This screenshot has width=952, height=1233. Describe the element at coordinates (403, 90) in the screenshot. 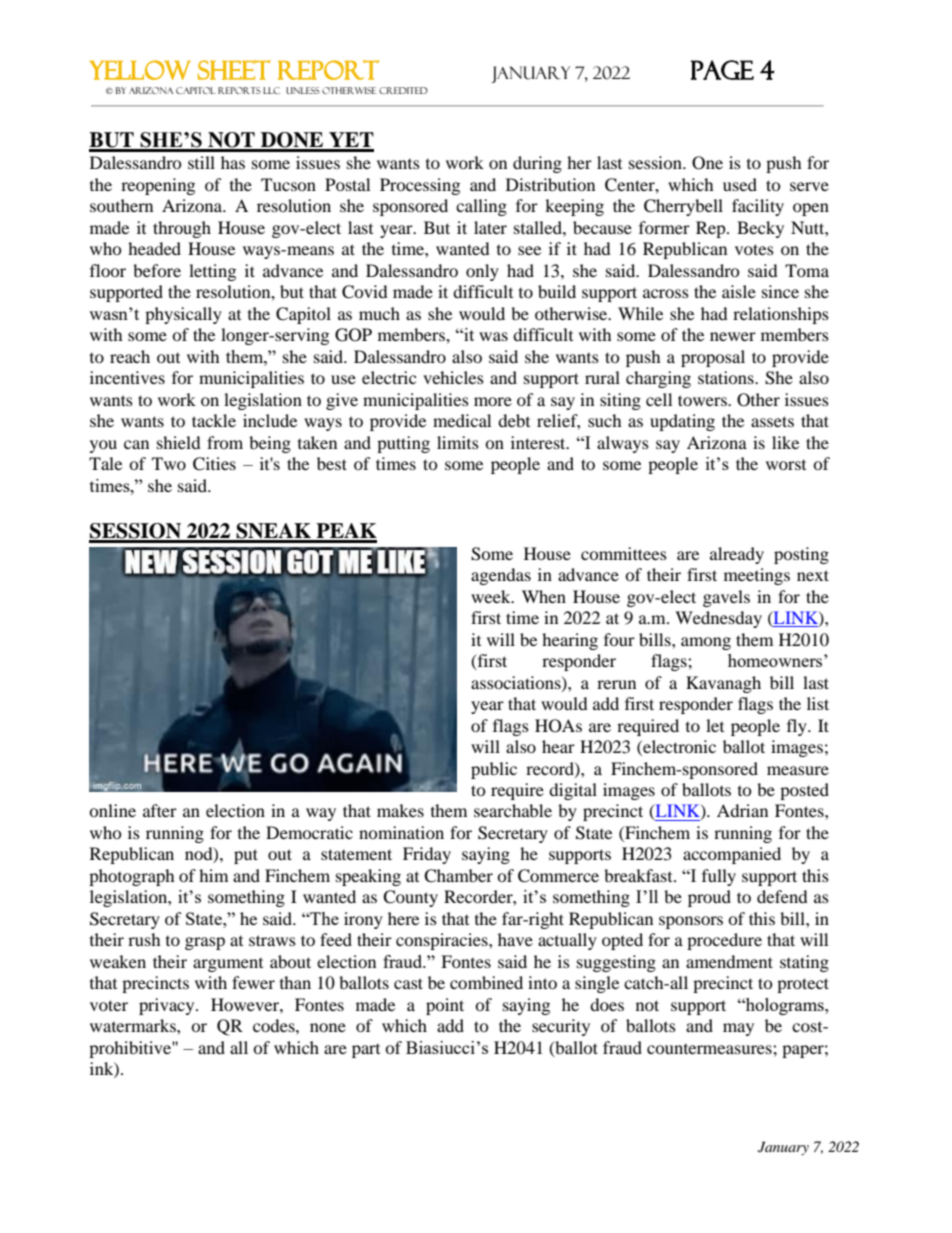

I see `CREDITED` at that location.
